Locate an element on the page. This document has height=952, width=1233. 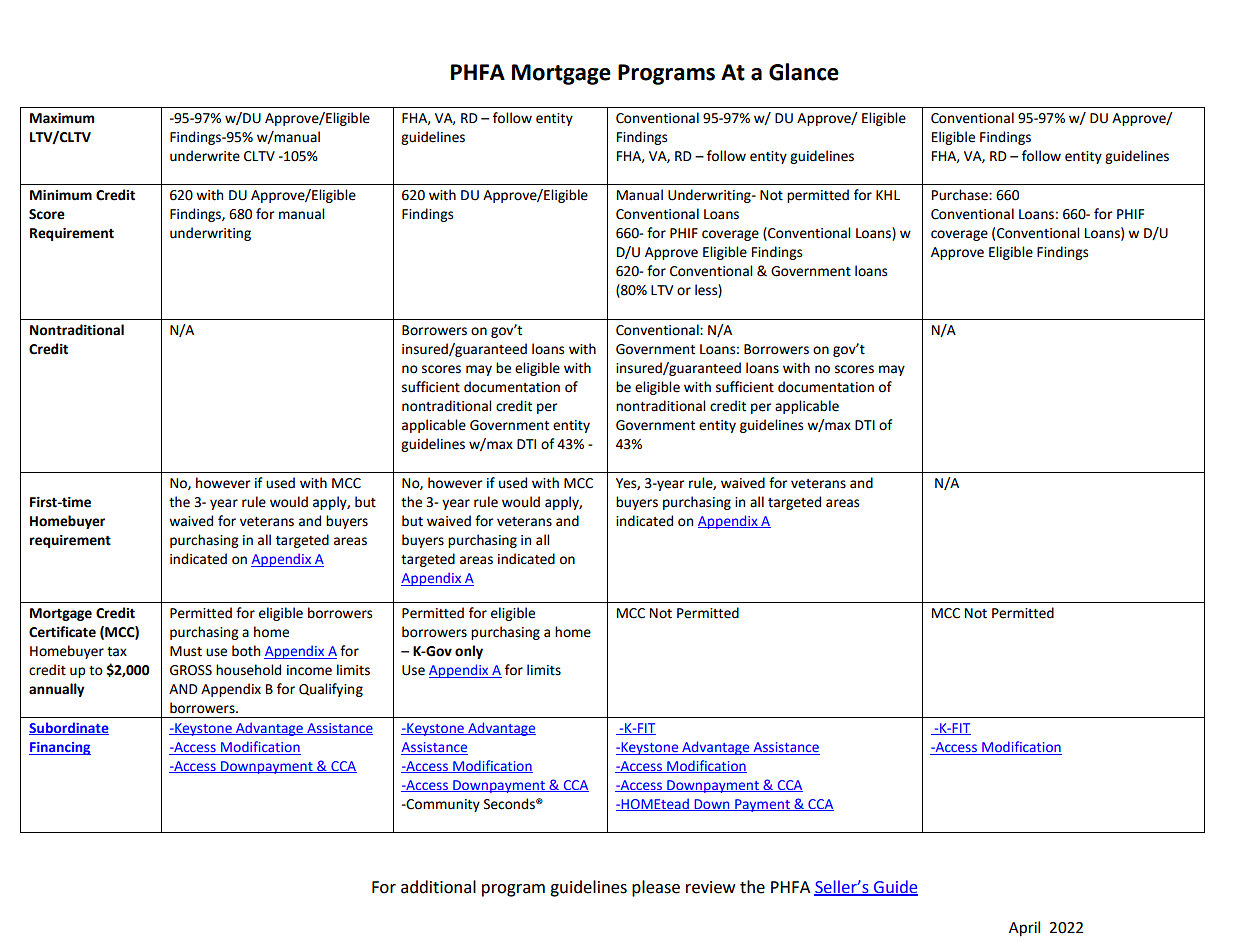
review is located at coordinates (710, 887).
